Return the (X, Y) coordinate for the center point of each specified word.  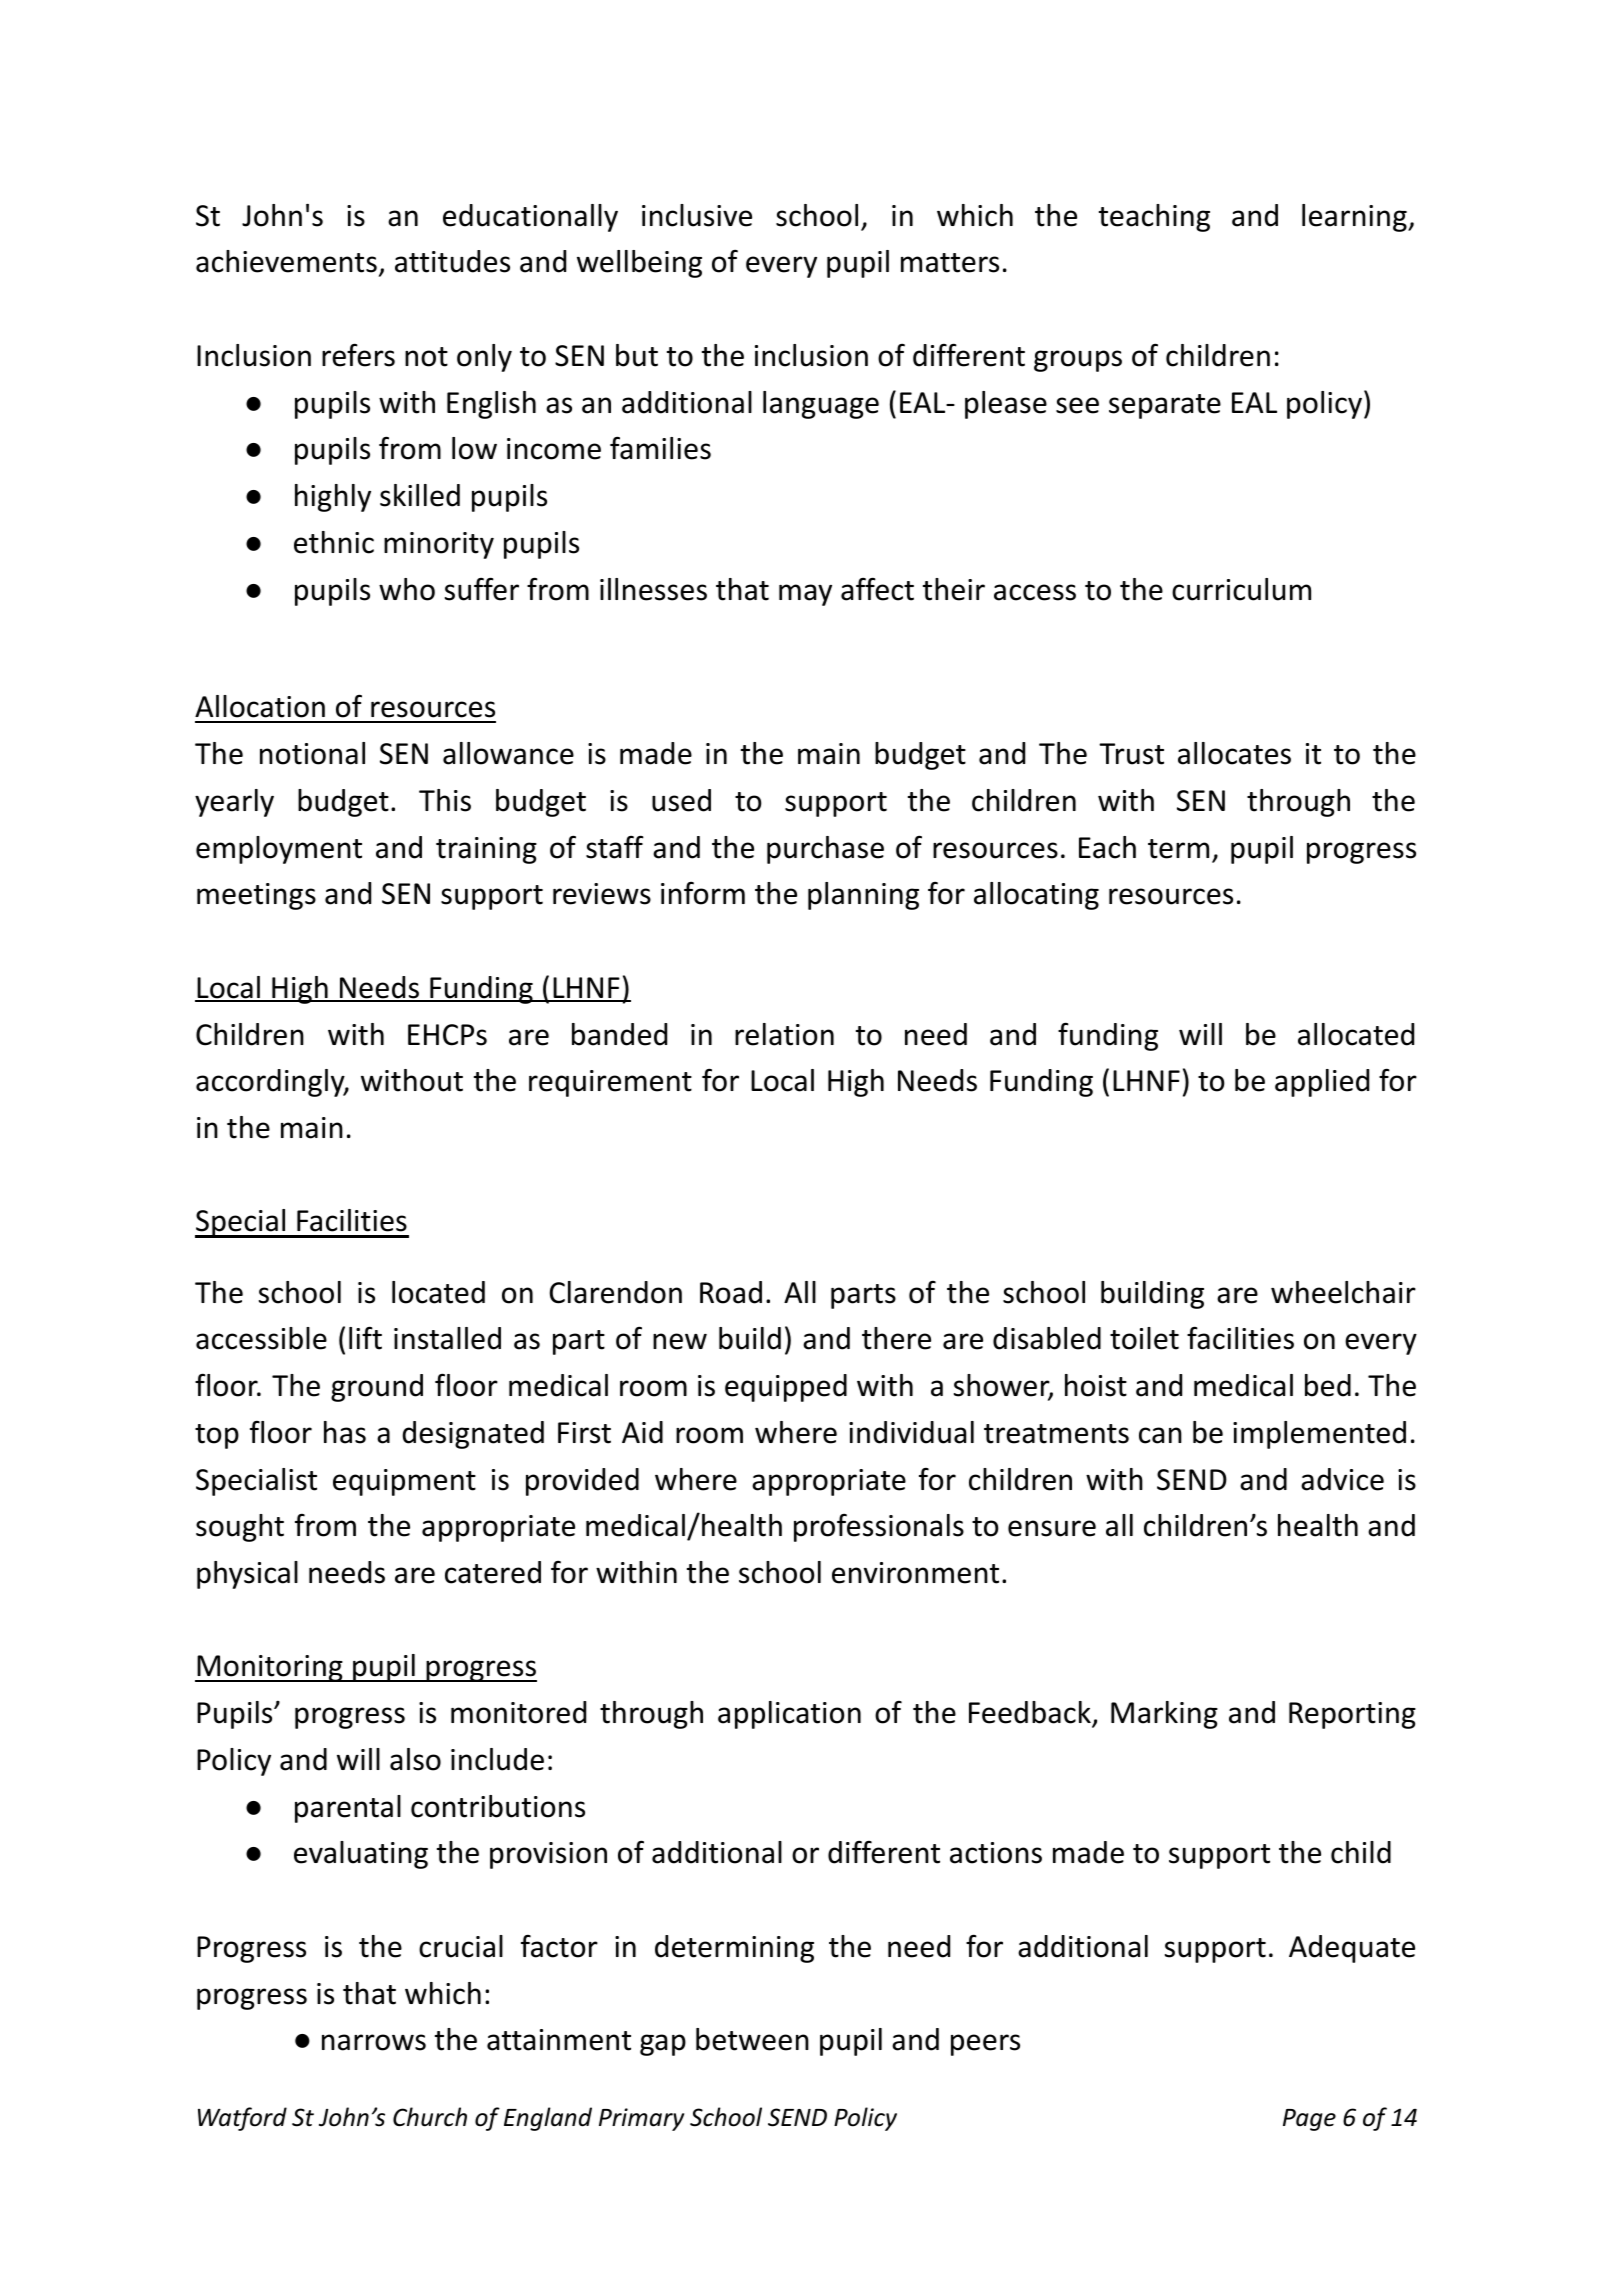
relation (784, 1034)
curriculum (1241, 589)
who (407, 589)
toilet (1144, 1338)
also (415, 1759)
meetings (256, 896)
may (805, 595)
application (789, 1715)
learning (1355, 218)
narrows (374, 2042)
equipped (786, 1388)
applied (1322, 1083)
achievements (286, 261)
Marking (1164, 1715)
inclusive (697, 215)
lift (365, 1338)
